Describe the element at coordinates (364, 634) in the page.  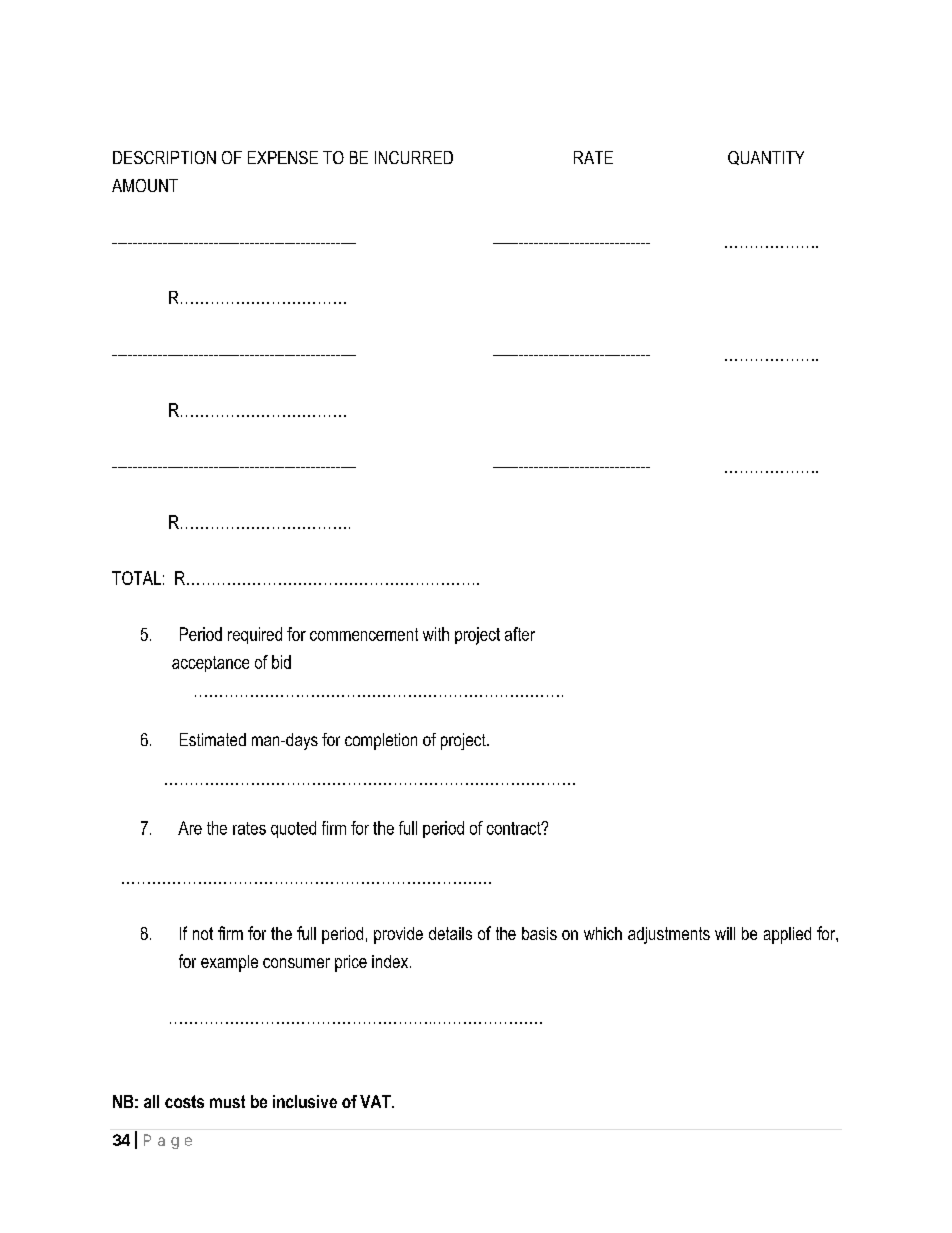
I see `commencement` at that location.
